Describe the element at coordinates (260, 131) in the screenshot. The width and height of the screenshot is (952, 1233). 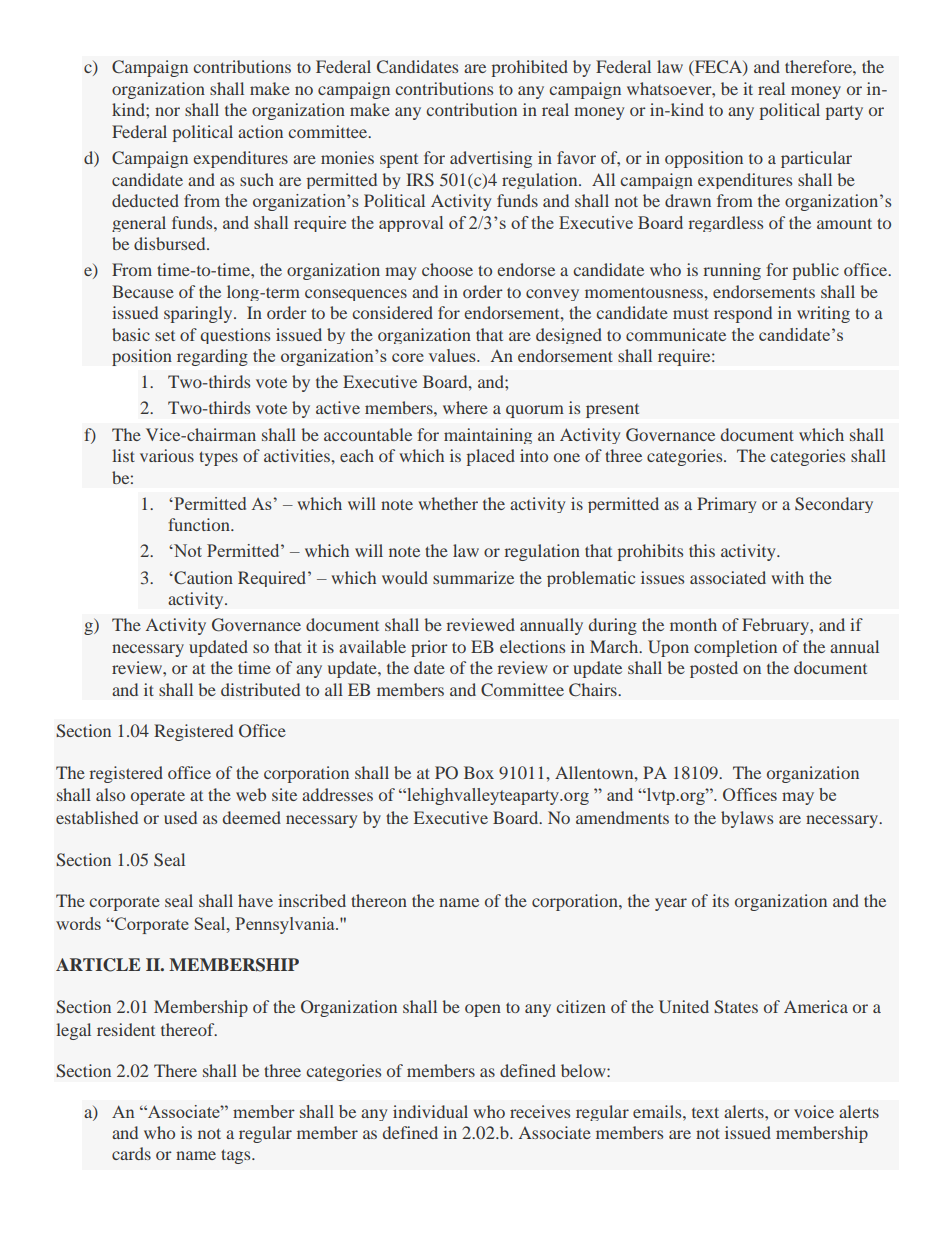
I see `action` at that location.
